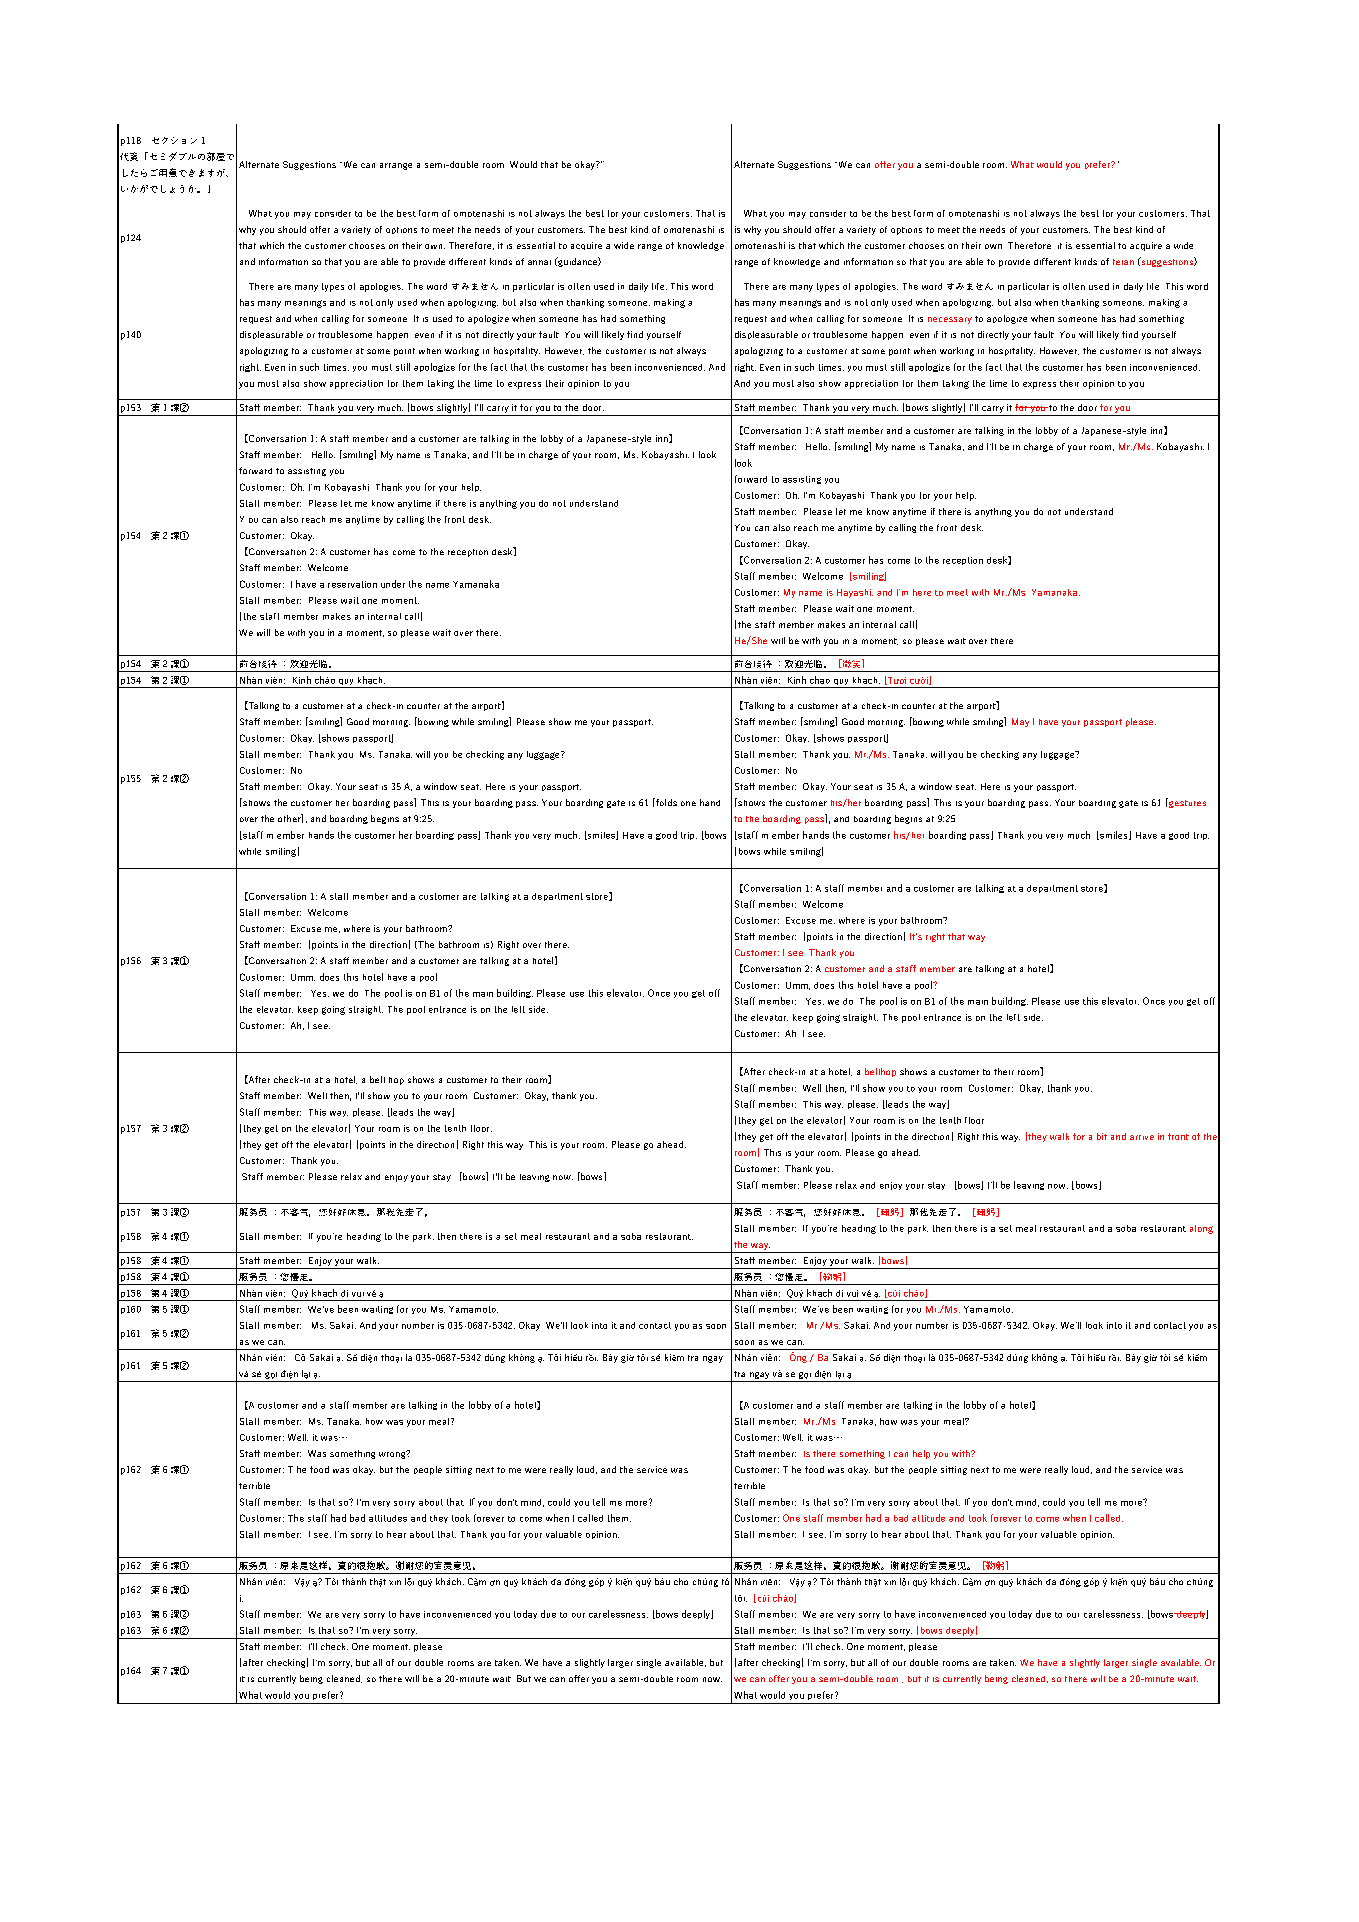 The image size is (1359, 1922). I want to click on necessary, so click(950, 320).
